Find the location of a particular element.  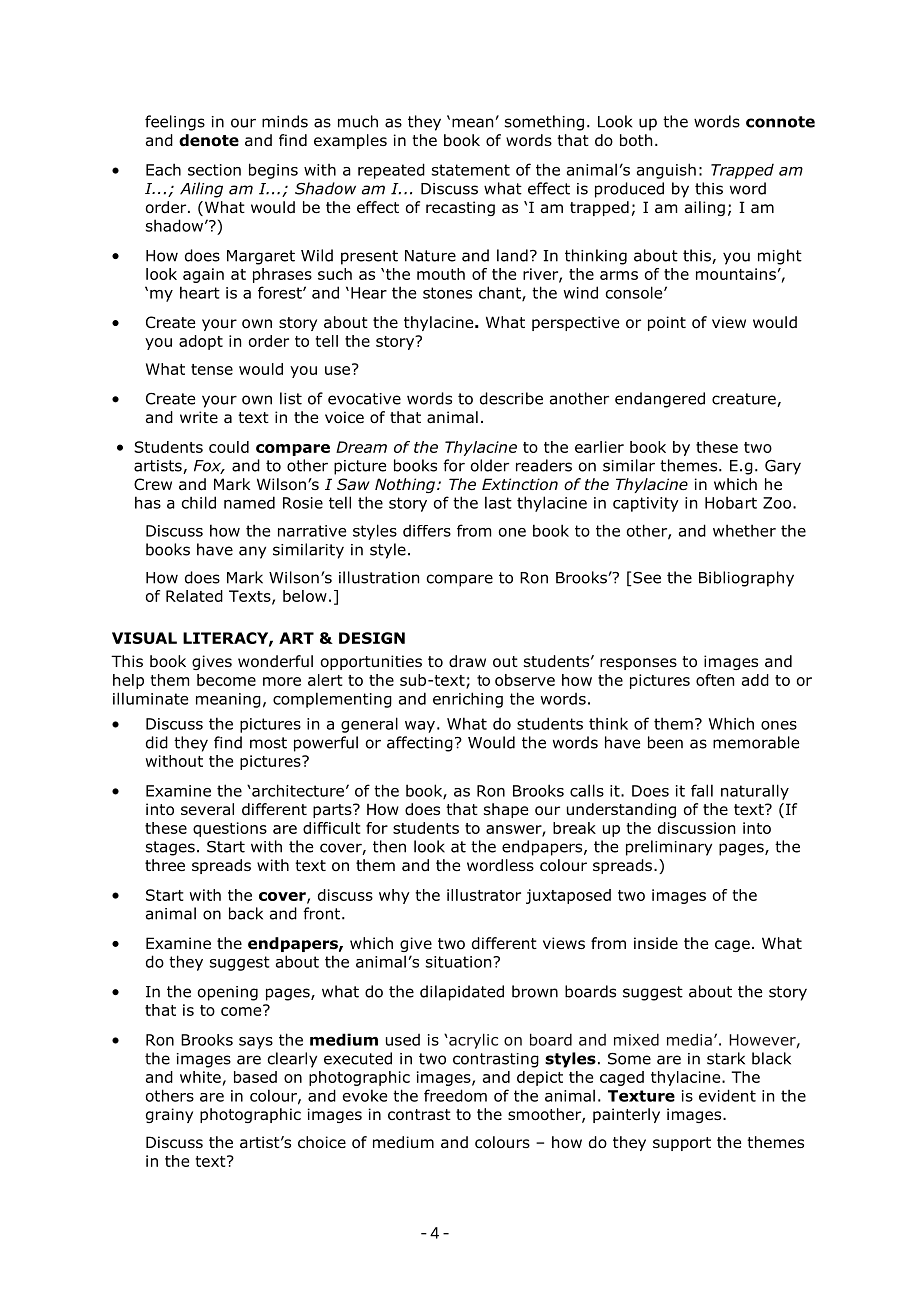

describe is located at coordinates (511, 398).
